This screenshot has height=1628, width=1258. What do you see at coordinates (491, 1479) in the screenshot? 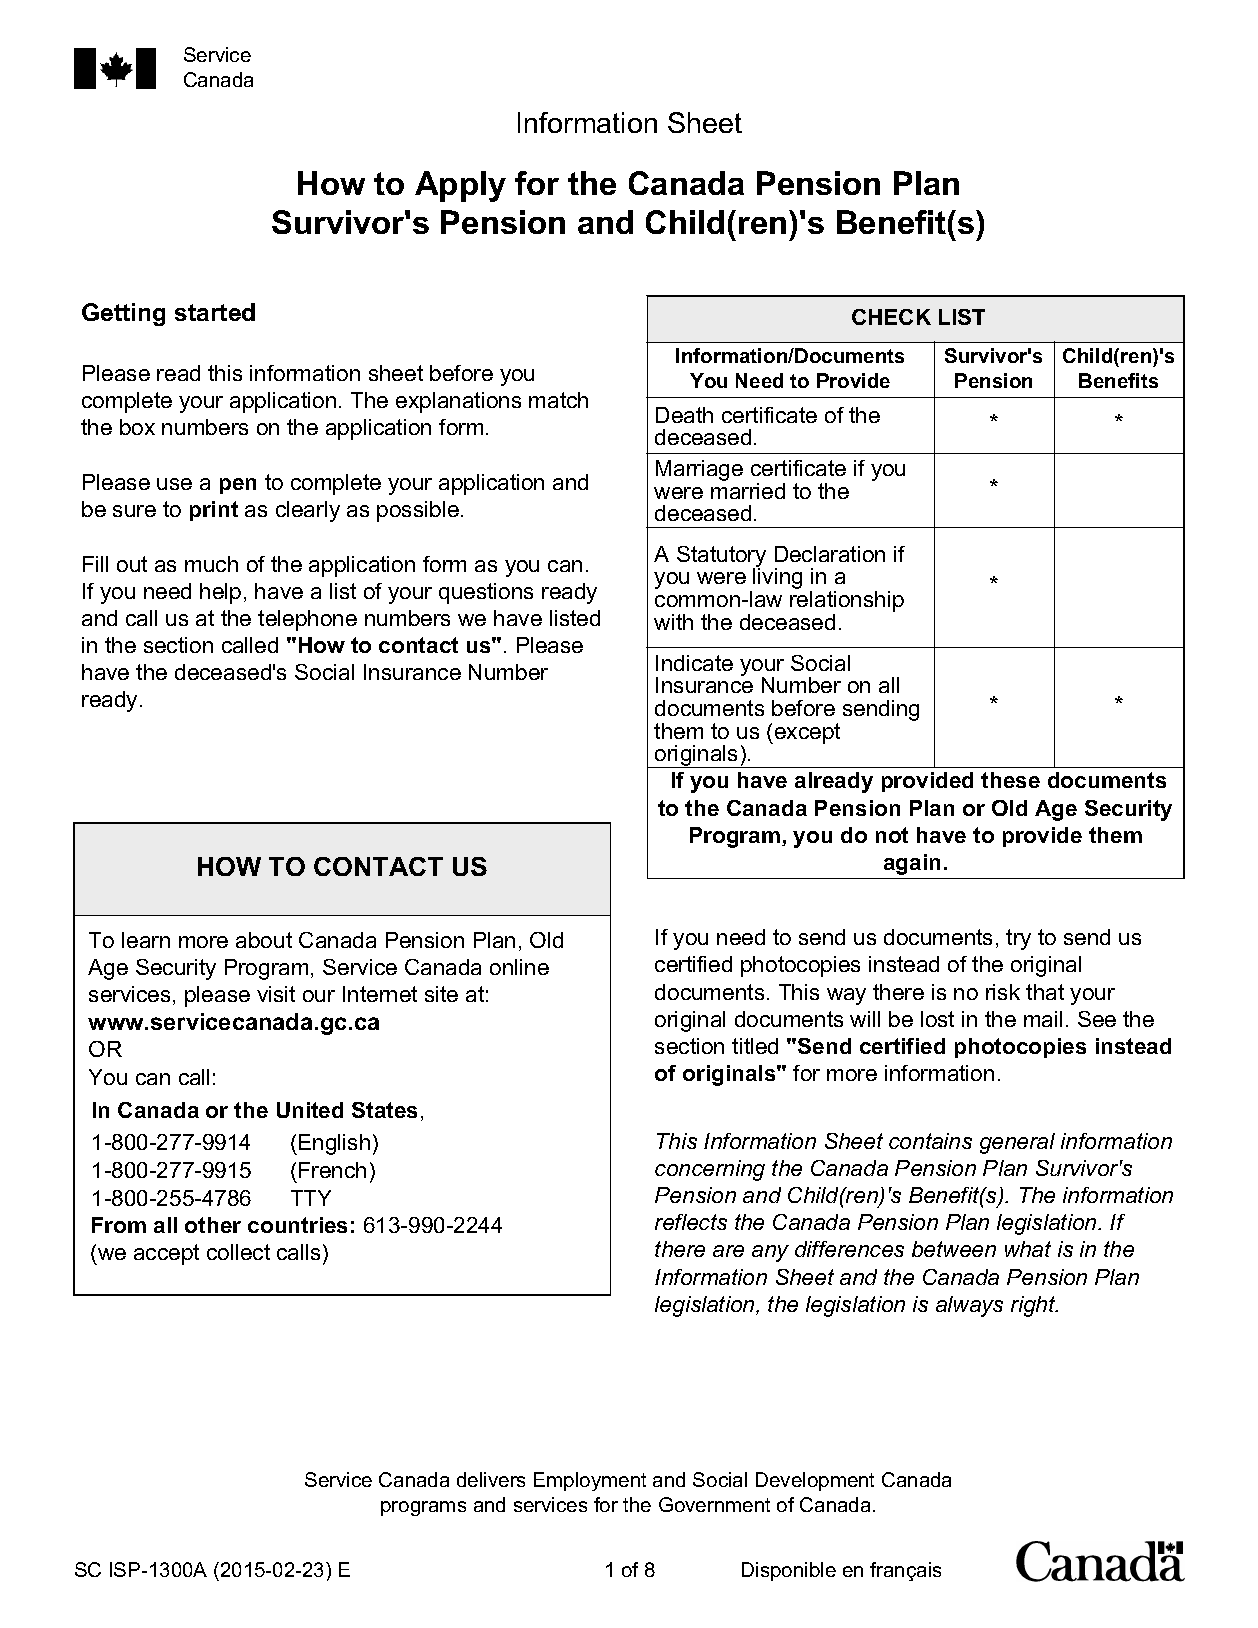
I see `delivers` at bounding box center [491, 1479].
